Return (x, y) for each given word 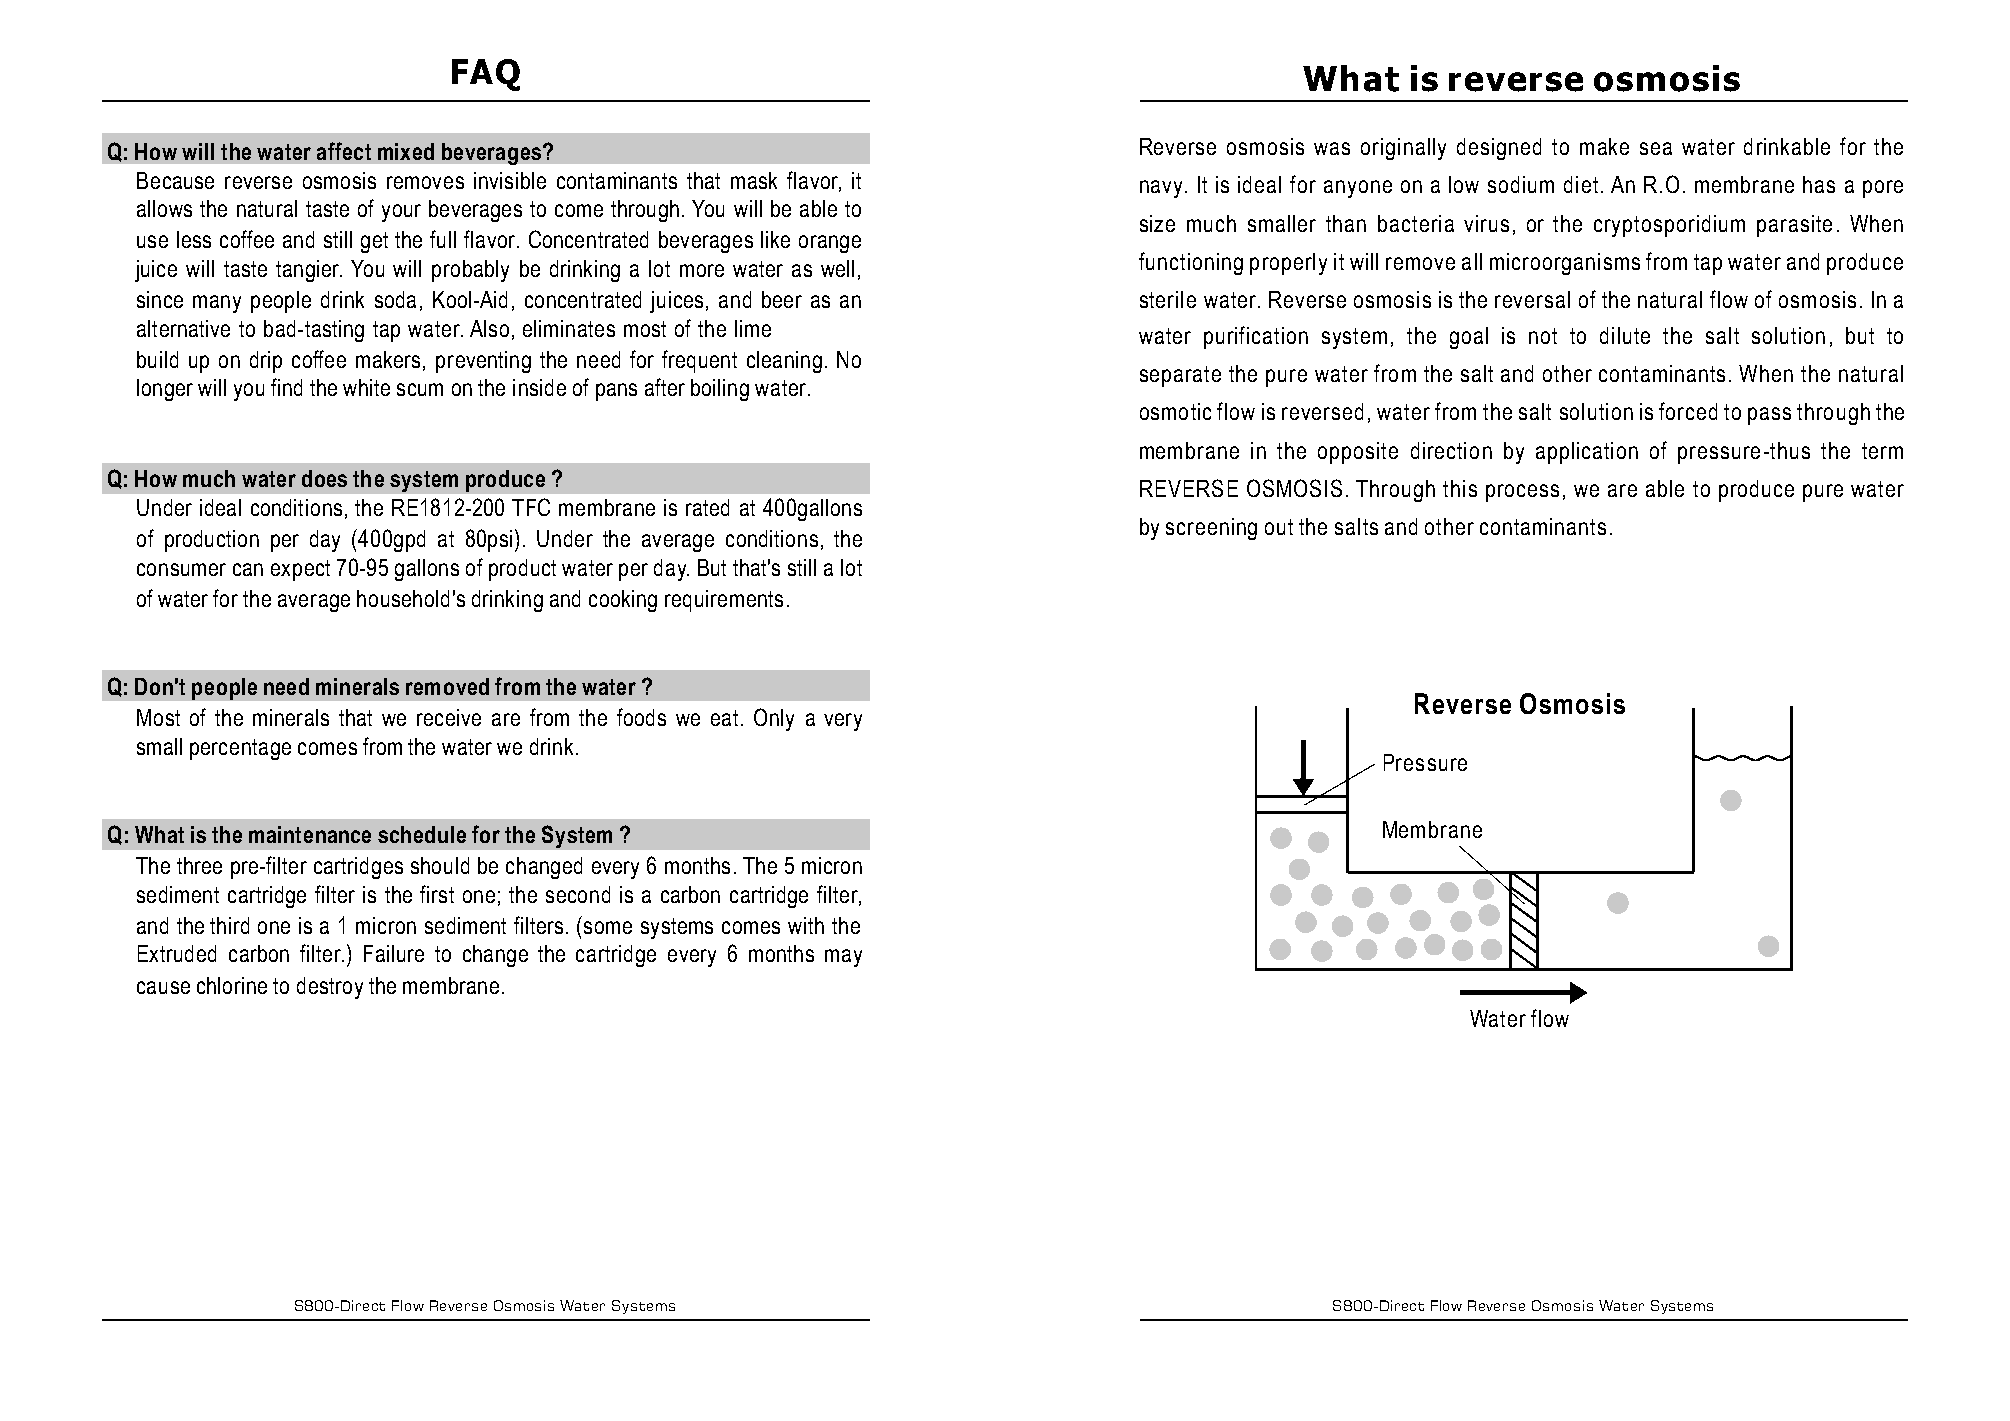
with (806, 925)
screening (1211, 529)
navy (1161, 189)
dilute (1625, 335)
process (1522, 493)
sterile (1168, 299)
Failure (394, 953)
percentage (240, 749)
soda (395, 299)
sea (1656, 148)
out (1279, 527)
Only (774, 719)
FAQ (486, 75)
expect (300, 570)
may (843, 958)
